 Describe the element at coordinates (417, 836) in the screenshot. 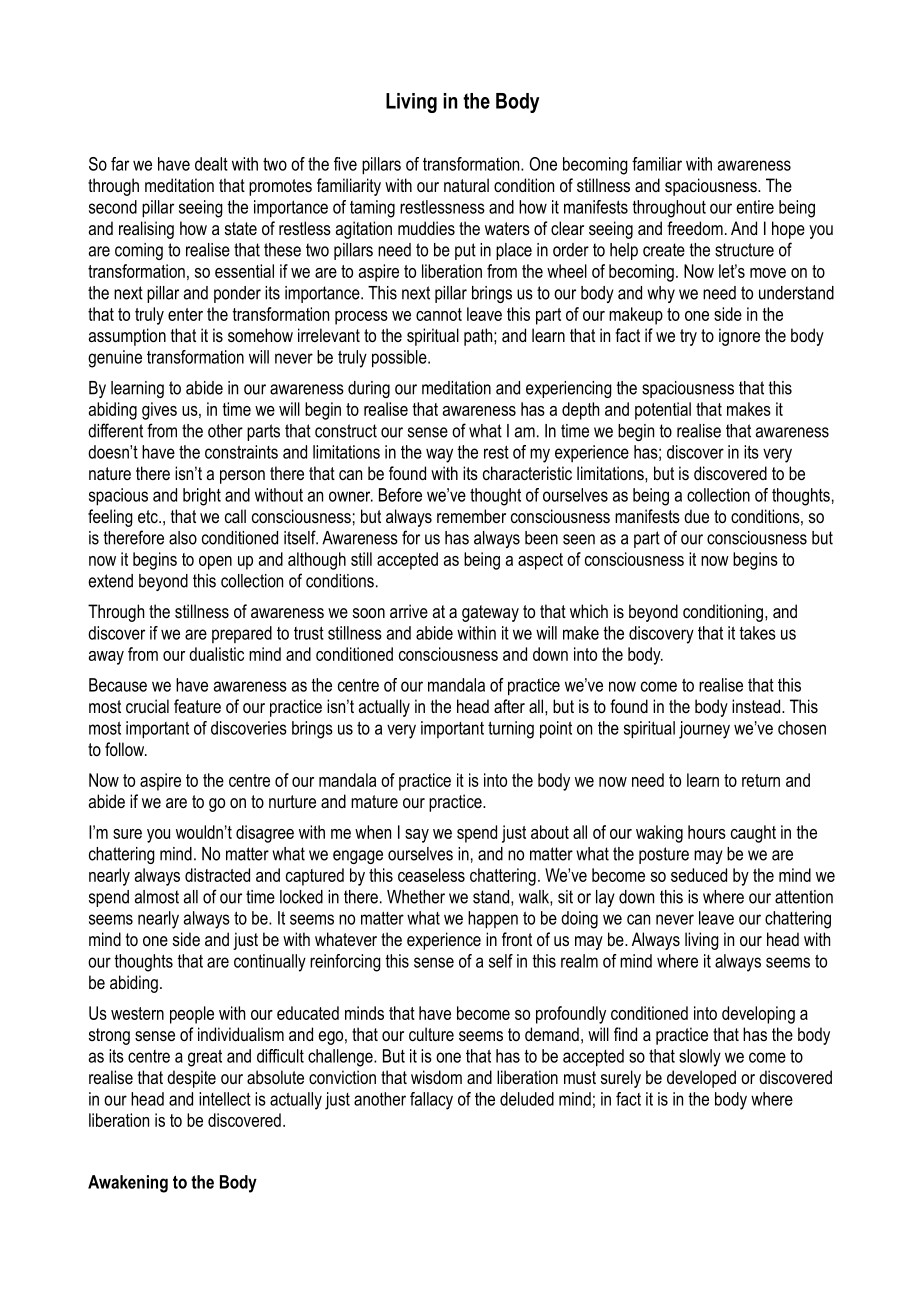

I see `say` at that location.
